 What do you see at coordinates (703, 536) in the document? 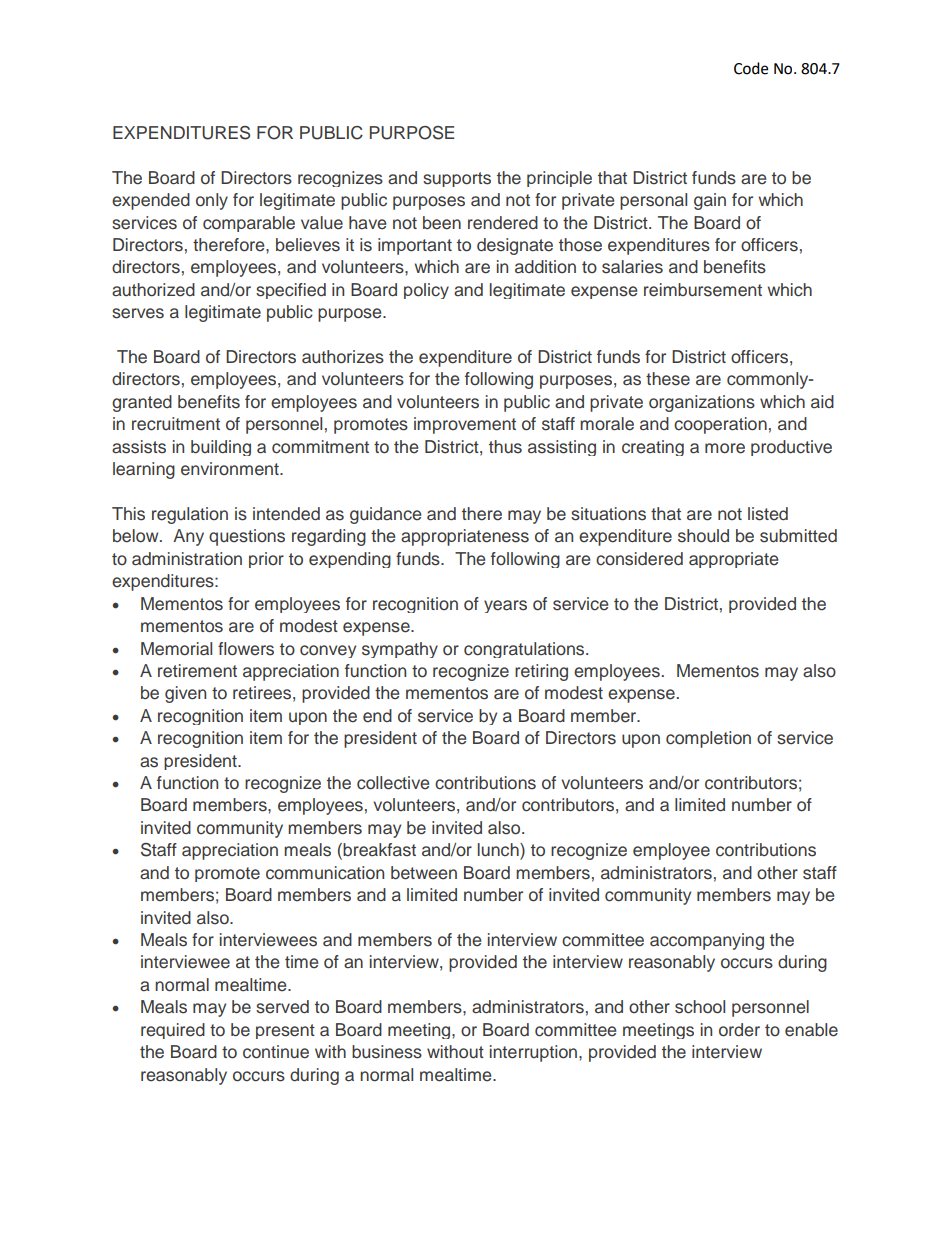
I see `should` at bounding box center [703, 536].
